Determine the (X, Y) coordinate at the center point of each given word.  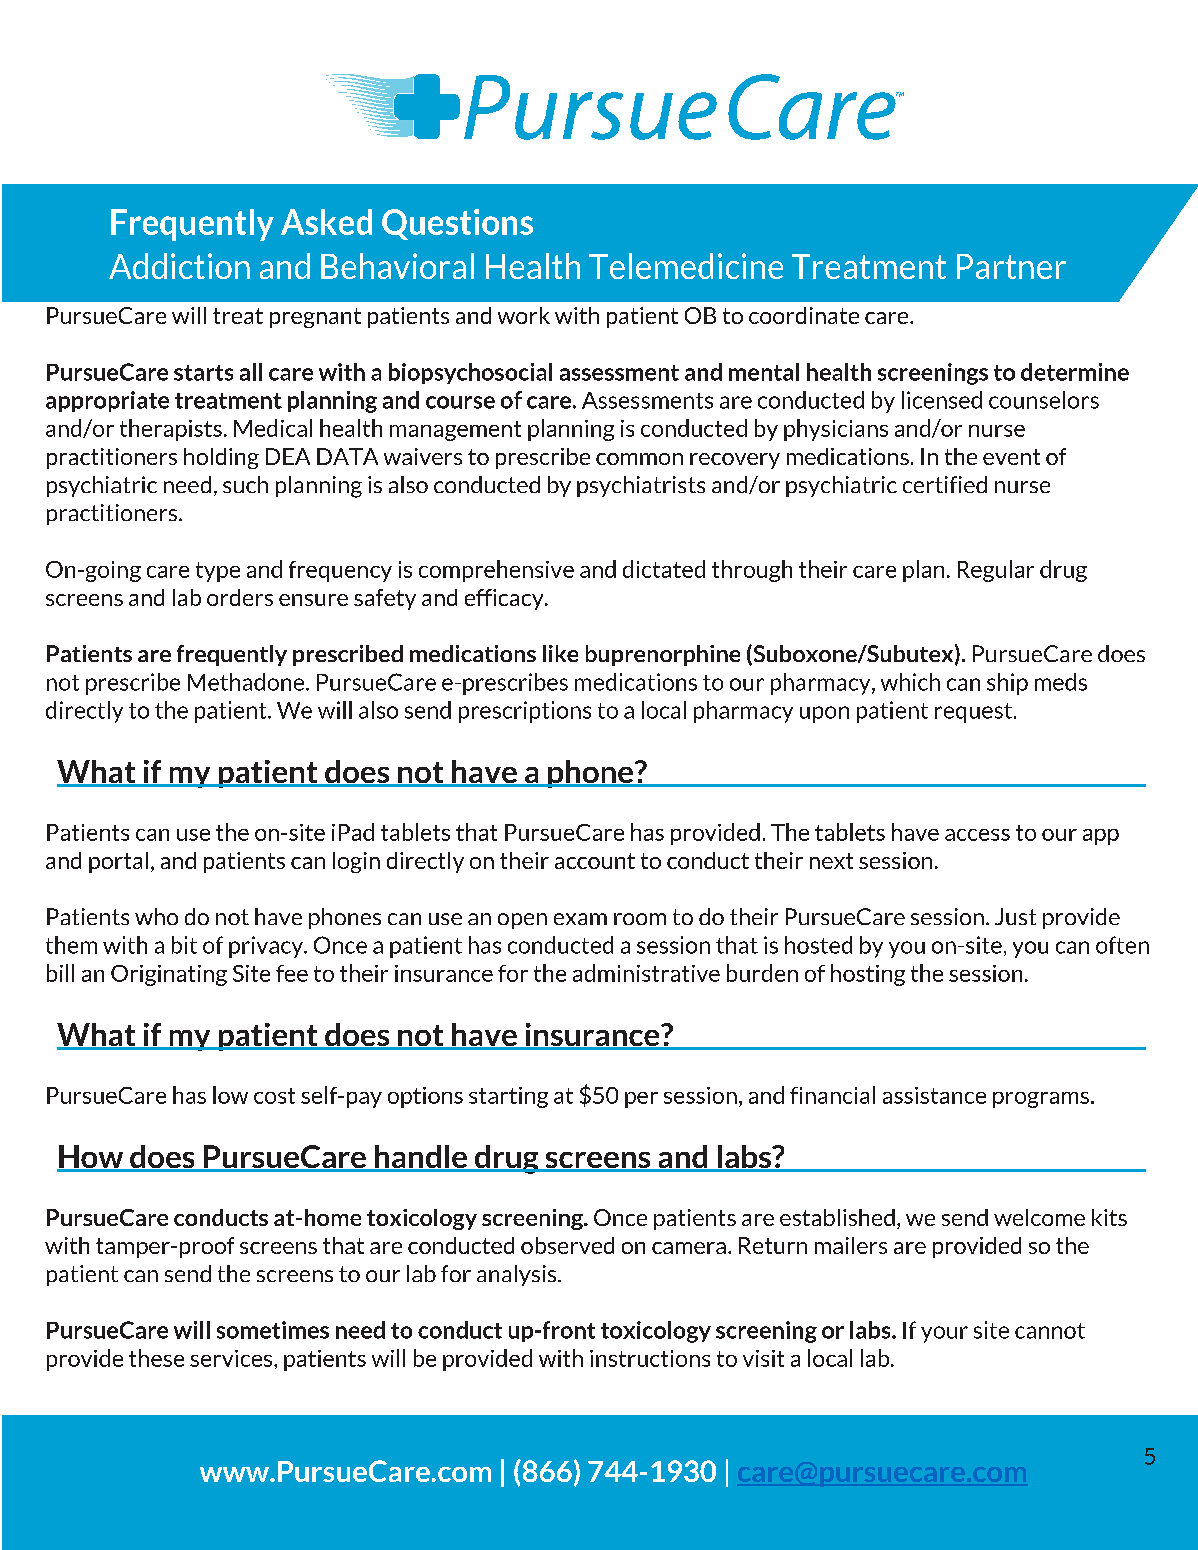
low (230, 1095)
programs (1041, 1100)
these (156, 1358)
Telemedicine (686, 266)
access (977, 835)
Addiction (179, 266)
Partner (1011, 266)
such (245, 484)
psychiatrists (641, 486)
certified (945, 484)
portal (118, 862)
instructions (650, 1358)
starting (508, 1097)
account (595, 861)
